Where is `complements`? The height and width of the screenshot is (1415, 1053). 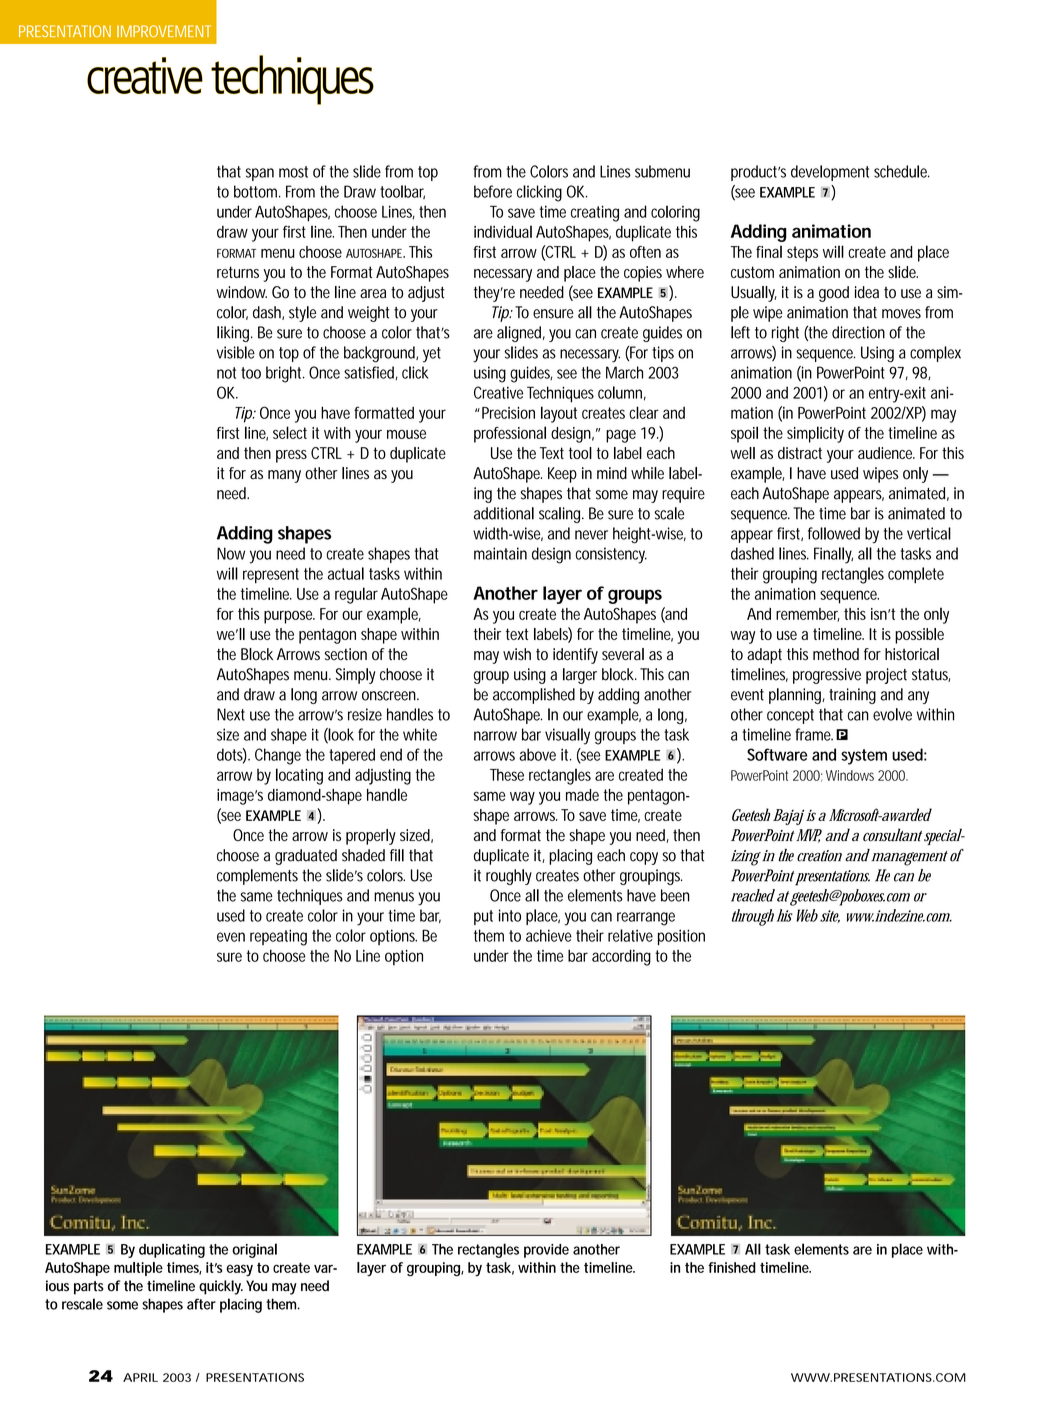 complements is located at coordinates (257, 877).
